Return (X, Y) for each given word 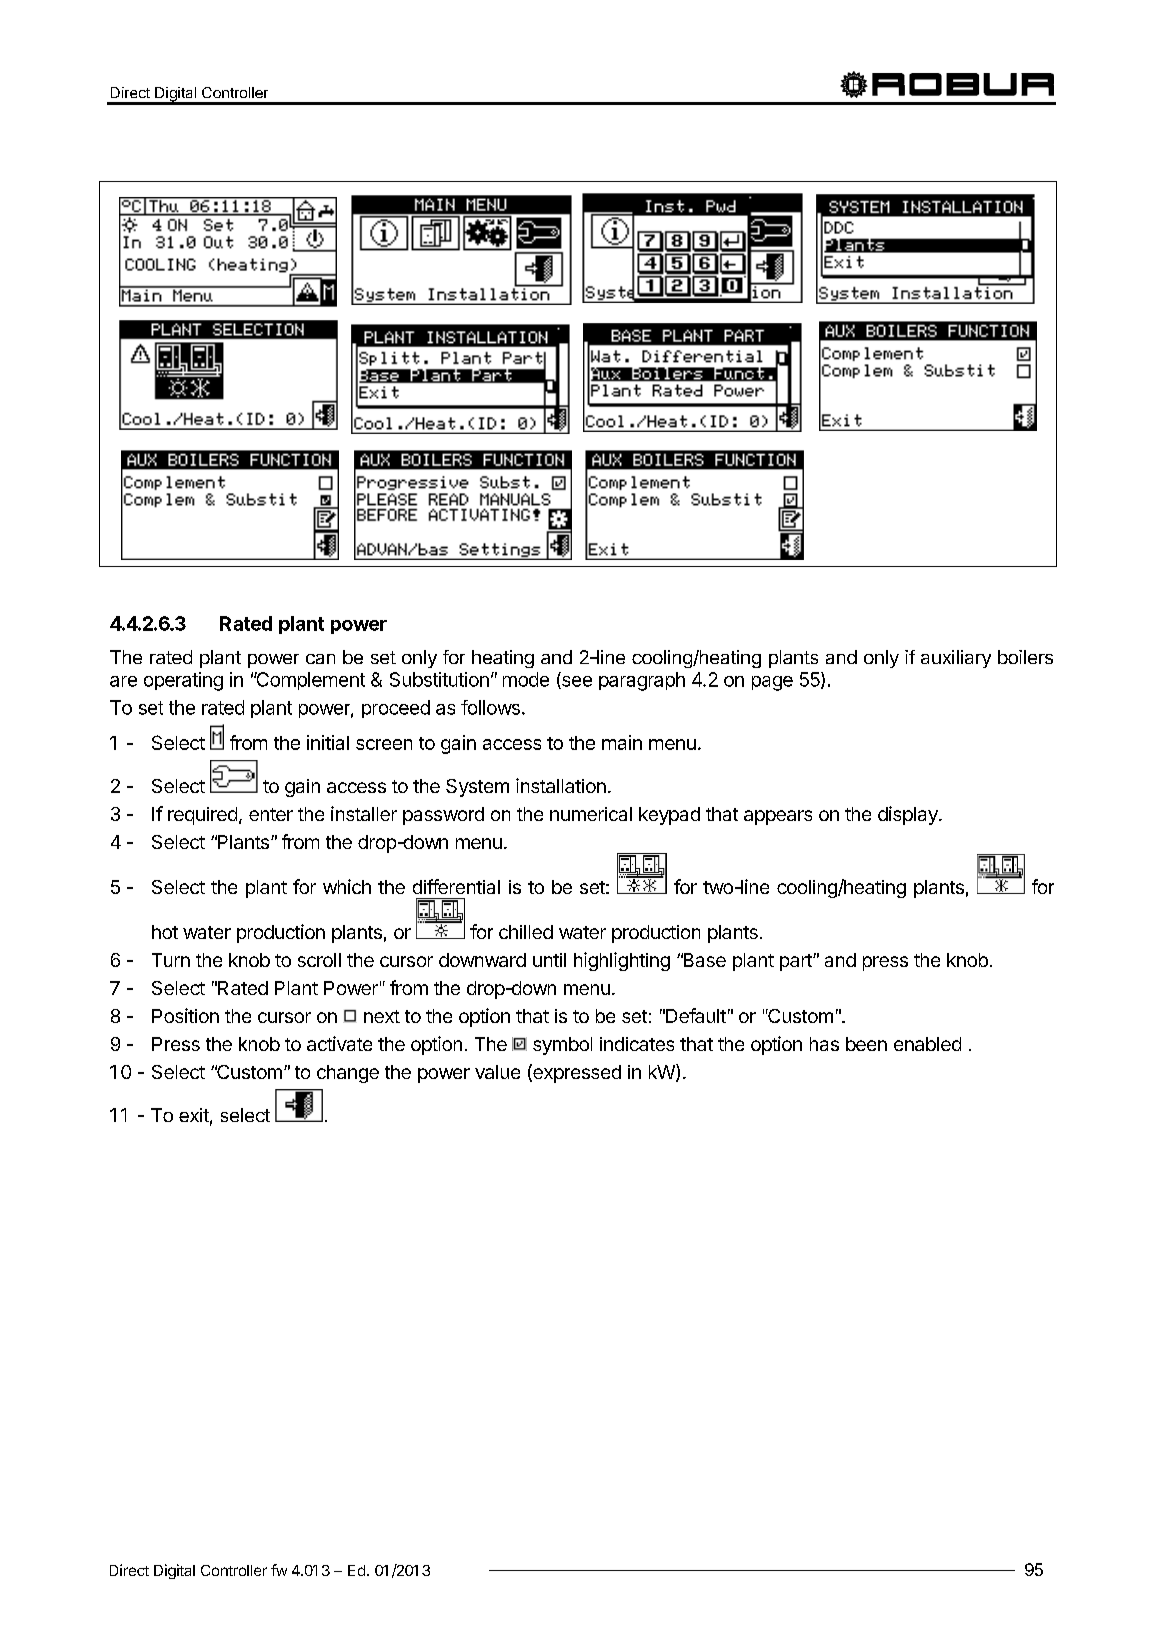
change (348, 1074)
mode (526, 679)
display (909, 815)
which (347, 886)
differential (456, 886)
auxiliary (956, 659)
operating (183, 681)
